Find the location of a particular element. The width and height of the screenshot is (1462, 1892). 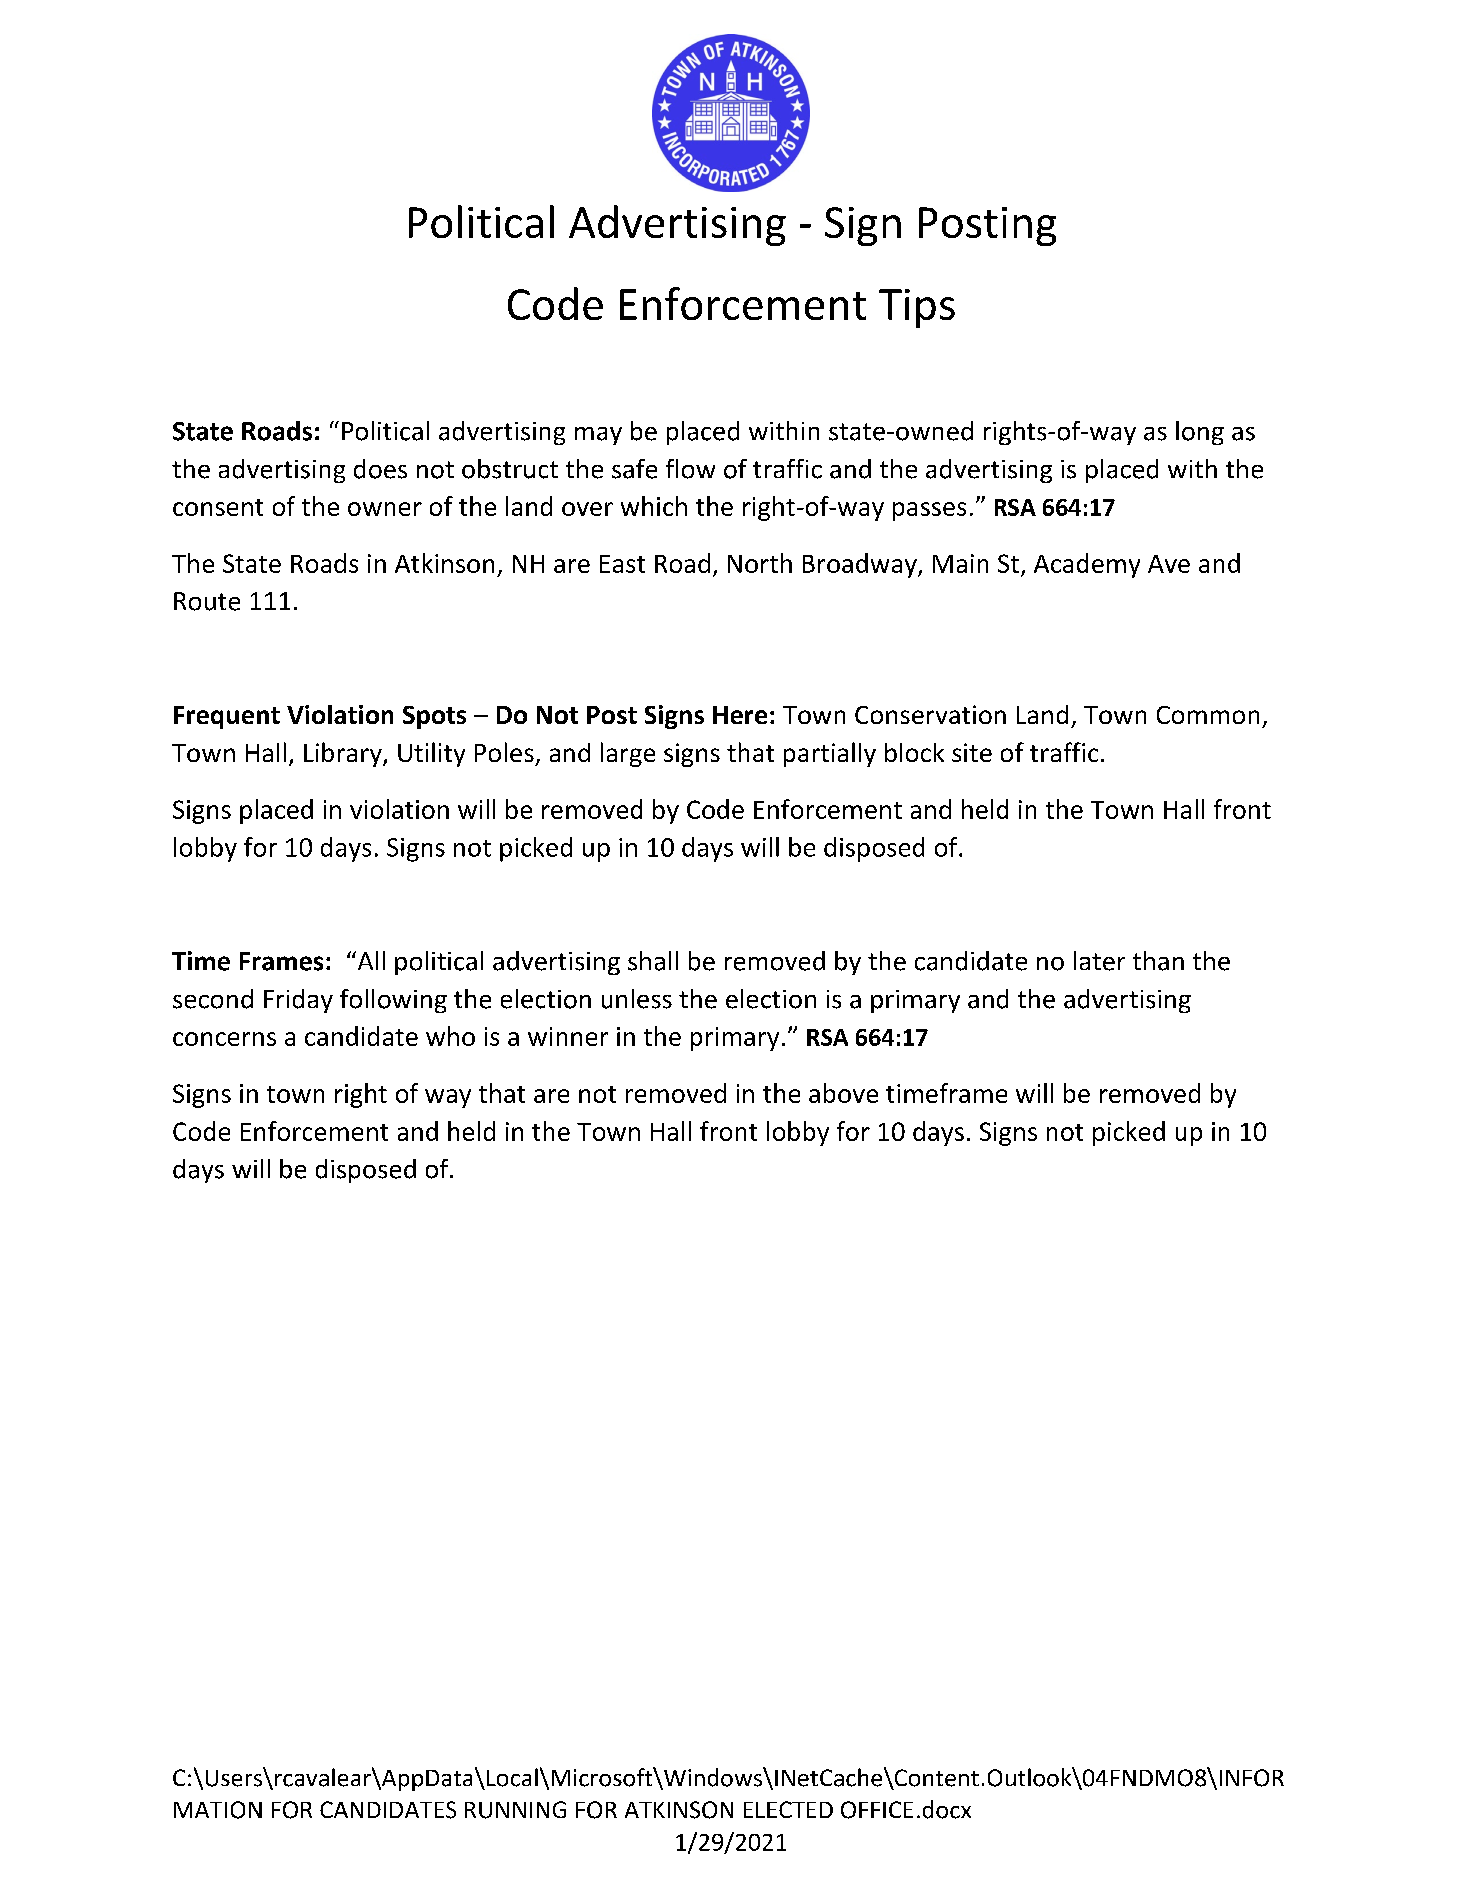

later is located at coordinates (1099, 961).
